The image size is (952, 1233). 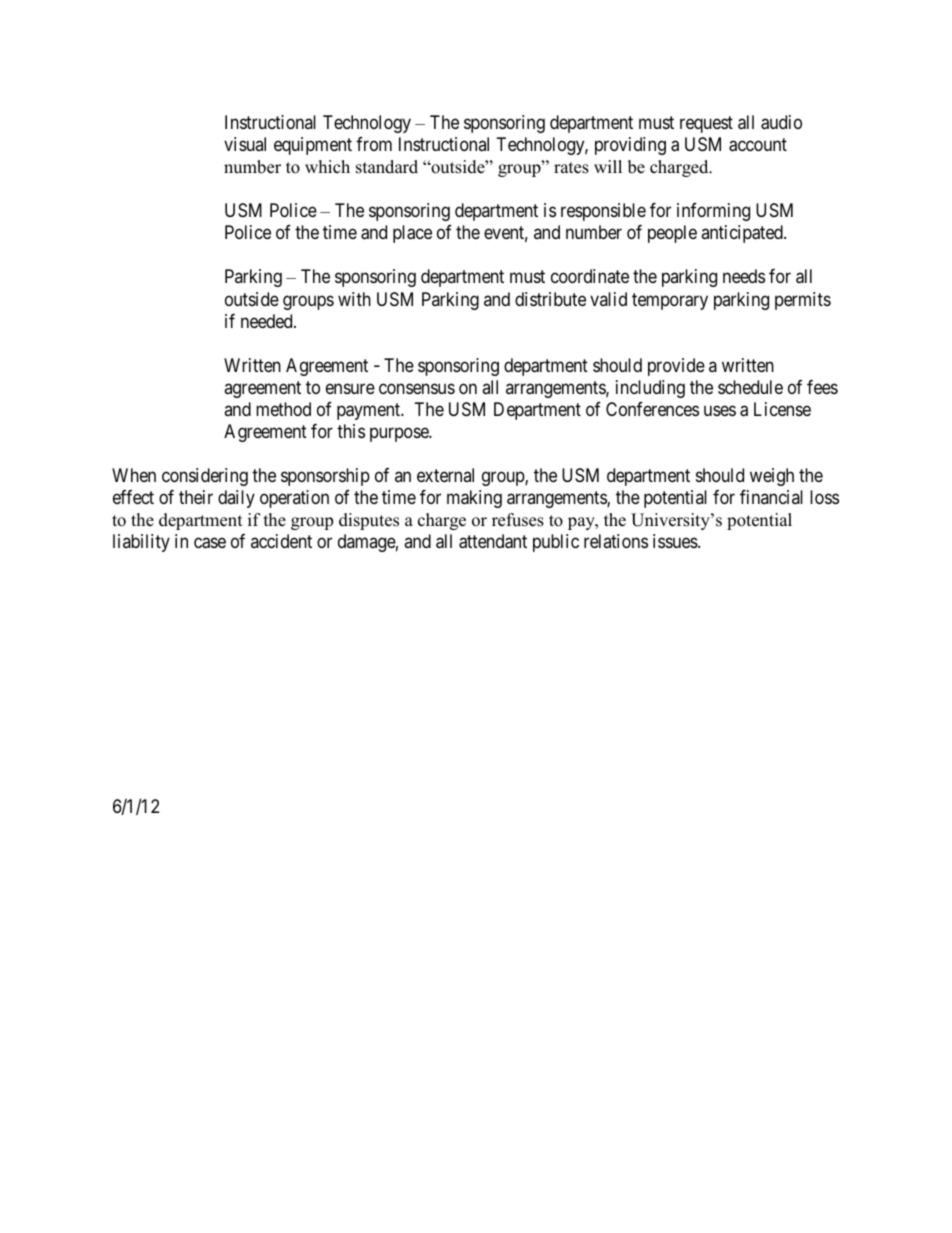 I want to click on case, so click(x=210, y=543).
